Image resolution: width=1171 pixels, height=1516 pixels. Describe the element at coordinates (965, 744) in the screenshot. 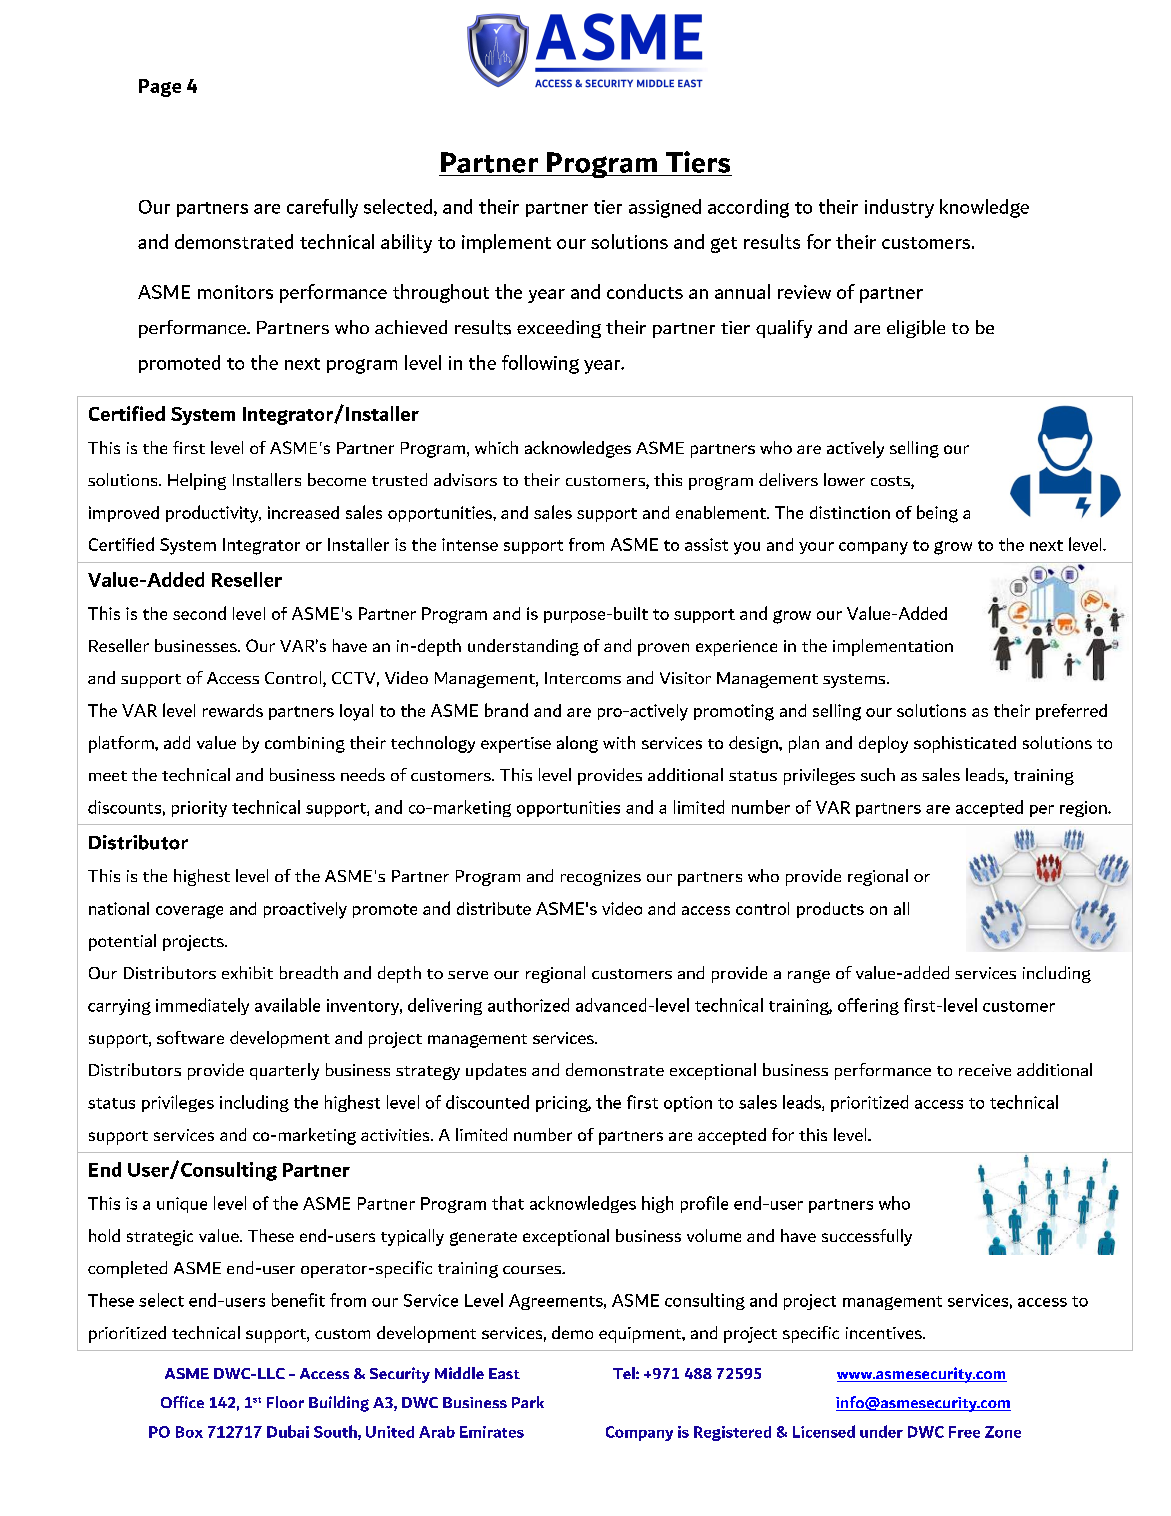

I see `sophisticated` at that location.
